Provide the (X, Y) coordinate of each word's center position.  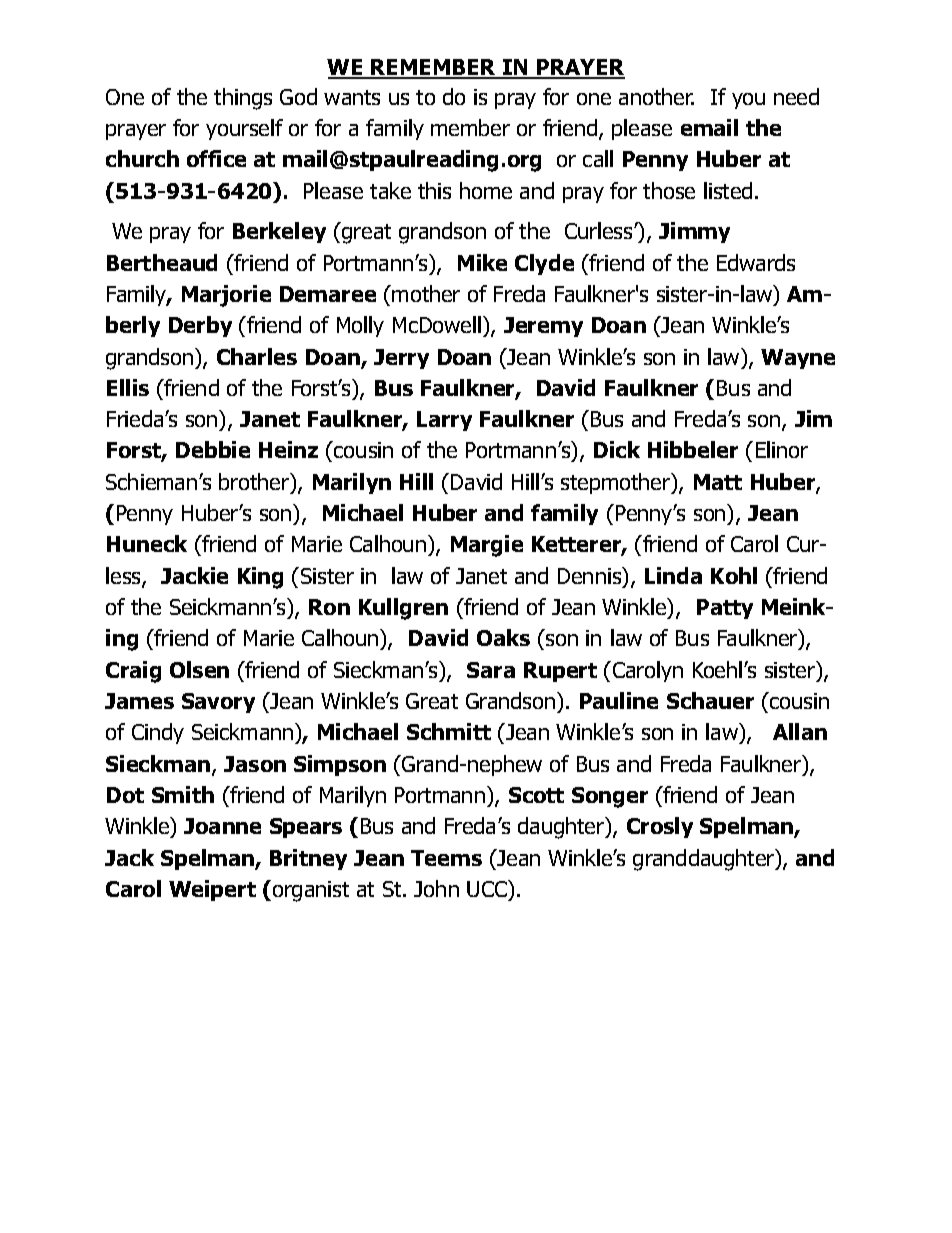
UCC (488, 888)
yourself (244, 129)
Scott (536, 795)
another (656, 96)
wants (352, 97)
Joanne (222, 826)
